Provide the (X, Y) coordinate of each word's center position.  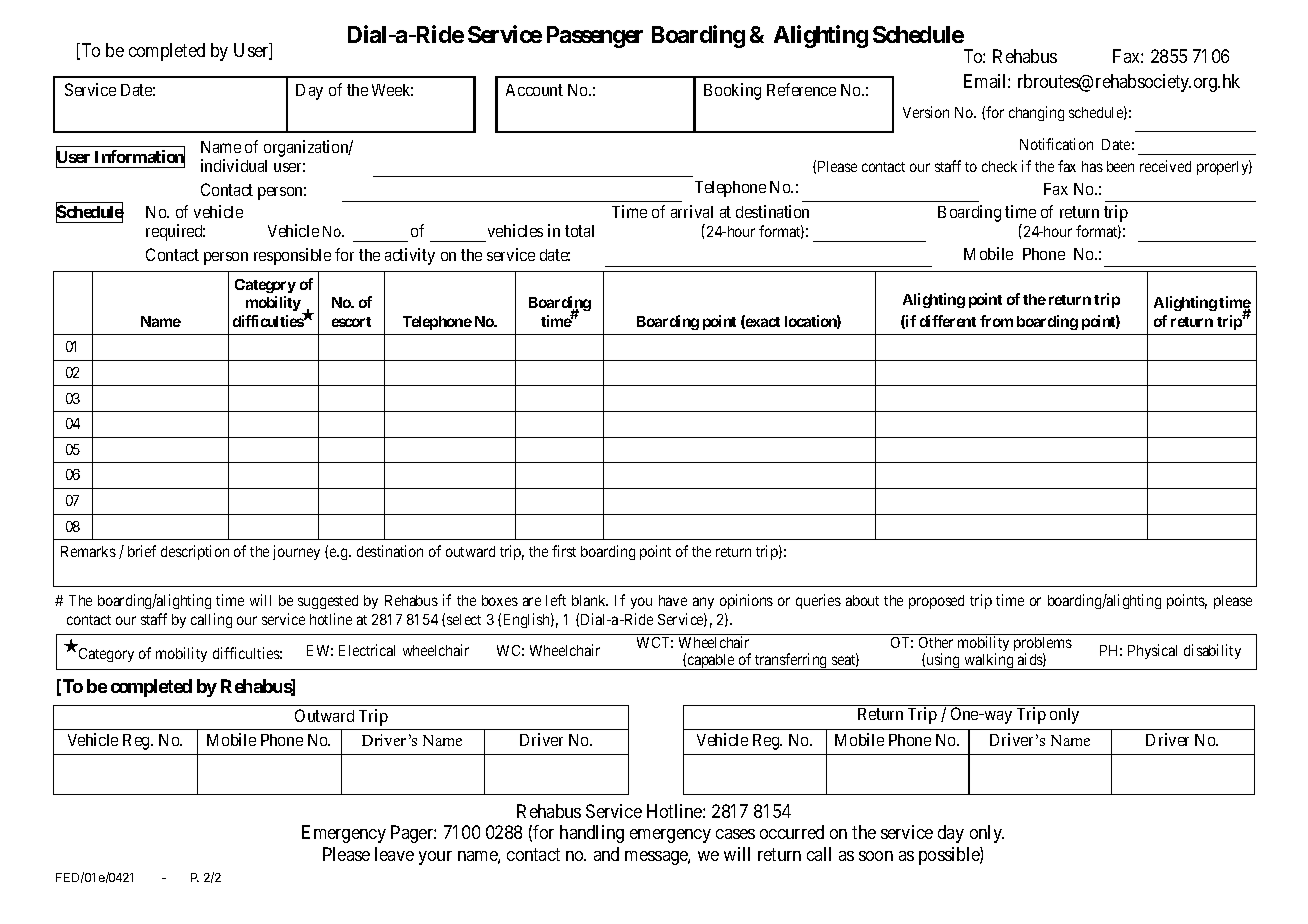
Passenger (595, 37)
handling (592, 834)
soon (876, 856)
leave (394, 854)
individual (234, 165)
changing (1036, 113)
